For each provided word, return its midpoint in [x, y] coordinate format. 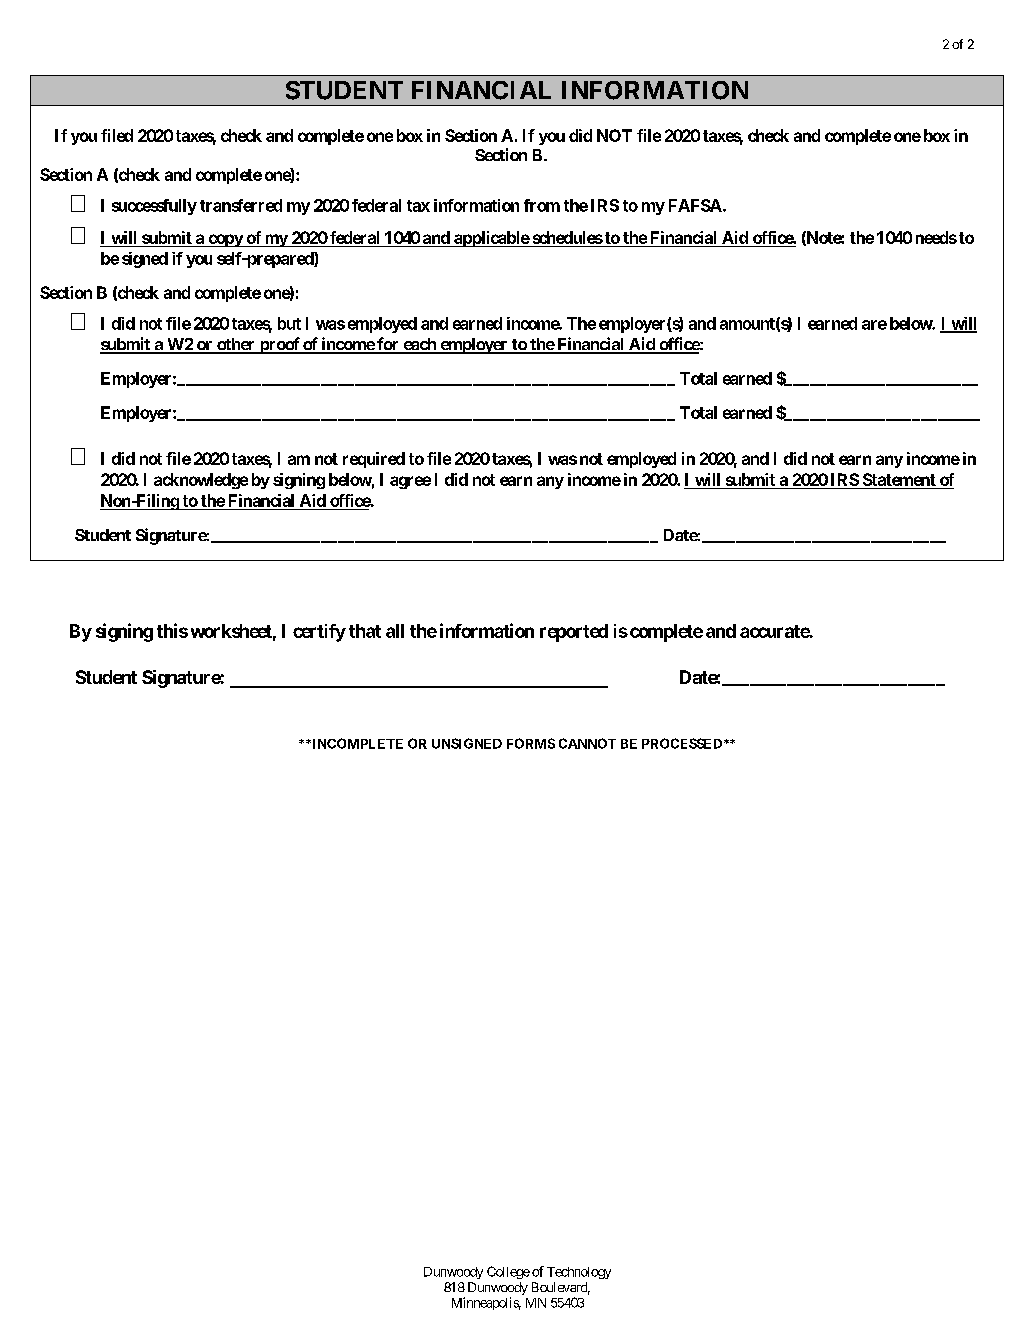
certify [319, 633]
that [365, 631]
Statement [899, 481]
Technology [579, 1273]
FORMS [531, 743]
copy [225, 240]
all [395, 631]
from [542, 205]
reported [574, 633]
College [508, 1272]
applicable [491, 239]
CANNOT [587, 743]
